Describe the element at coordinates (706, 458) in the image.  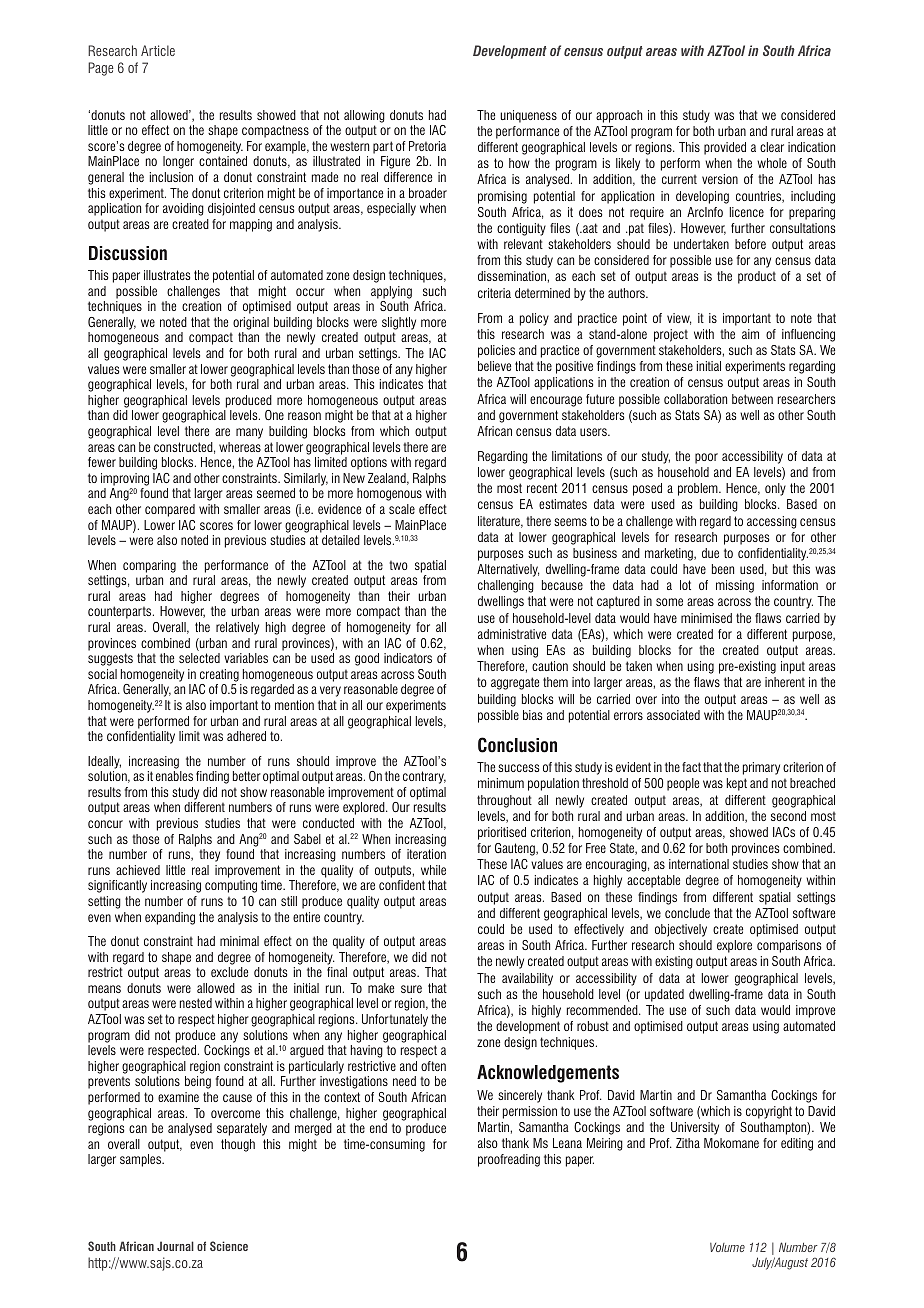
I see `poor` at that location.
